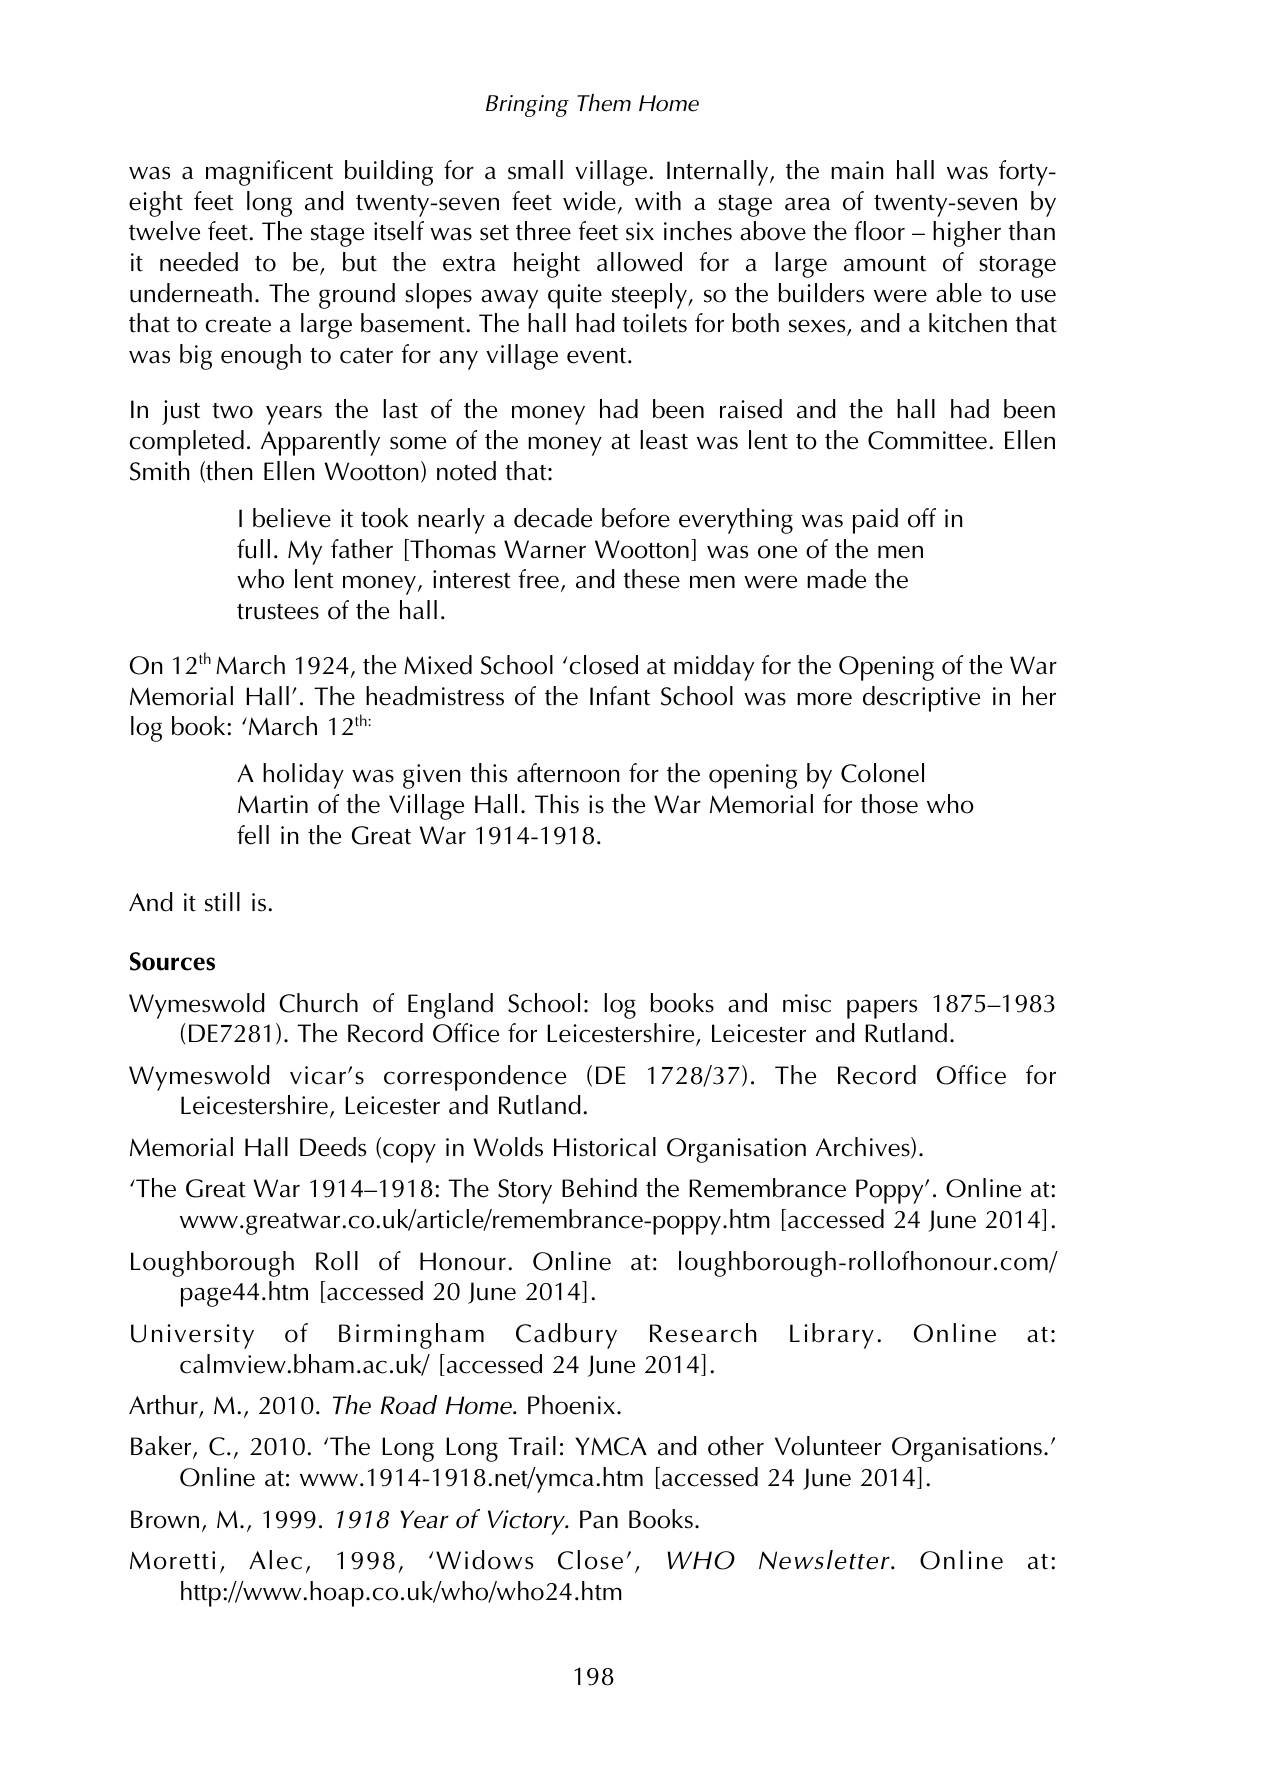  What do you see at coordinates (864, 1148) in the image?
I see `Archives` at bounding box center [864, 1148].
